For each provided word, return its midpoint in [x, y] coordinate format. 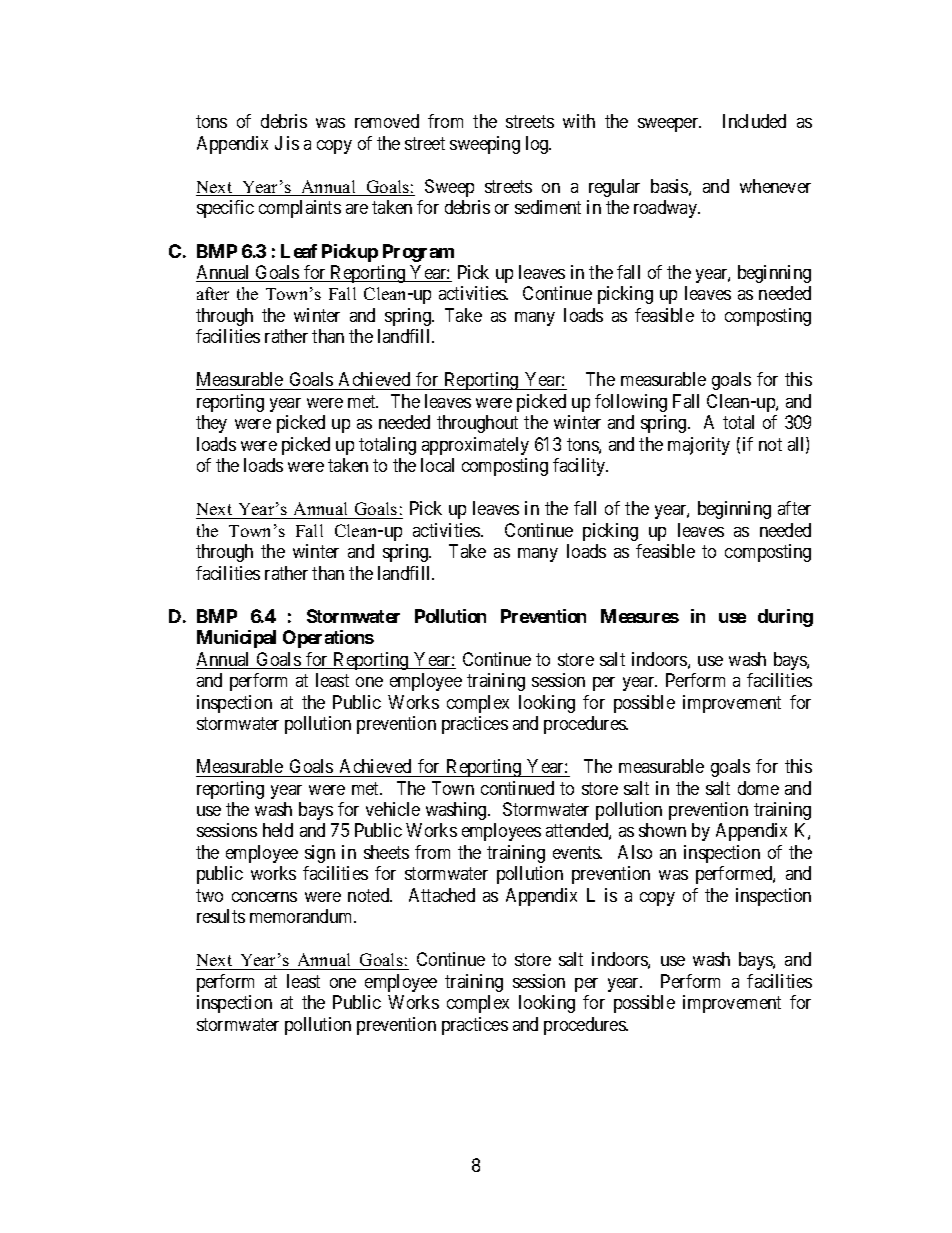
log [538, 145]
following [631, 403]
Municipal [236, 639]
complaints [300, 209]
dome [758, 788]
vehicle [393, 809]
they [211, 424]
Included [754, 121]
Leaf [299, 251]
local [437, 465]
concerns [264, 897]
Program [418, 253]
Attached [442, 895]
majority [699, 446]
